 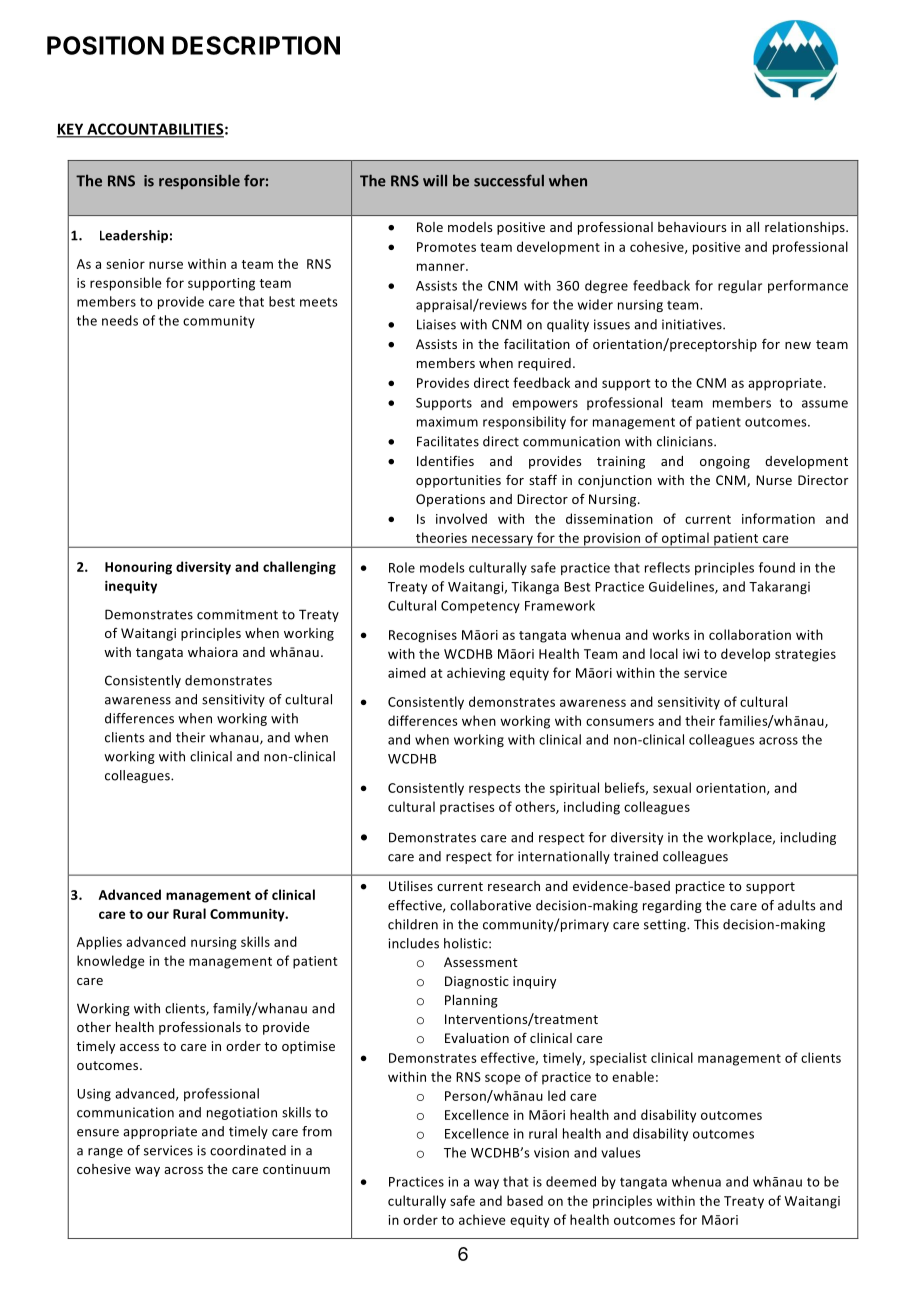 What do you see at coordinates (423, 636) in the page?
I see `Recognises` at bounding box center [423, 636].
